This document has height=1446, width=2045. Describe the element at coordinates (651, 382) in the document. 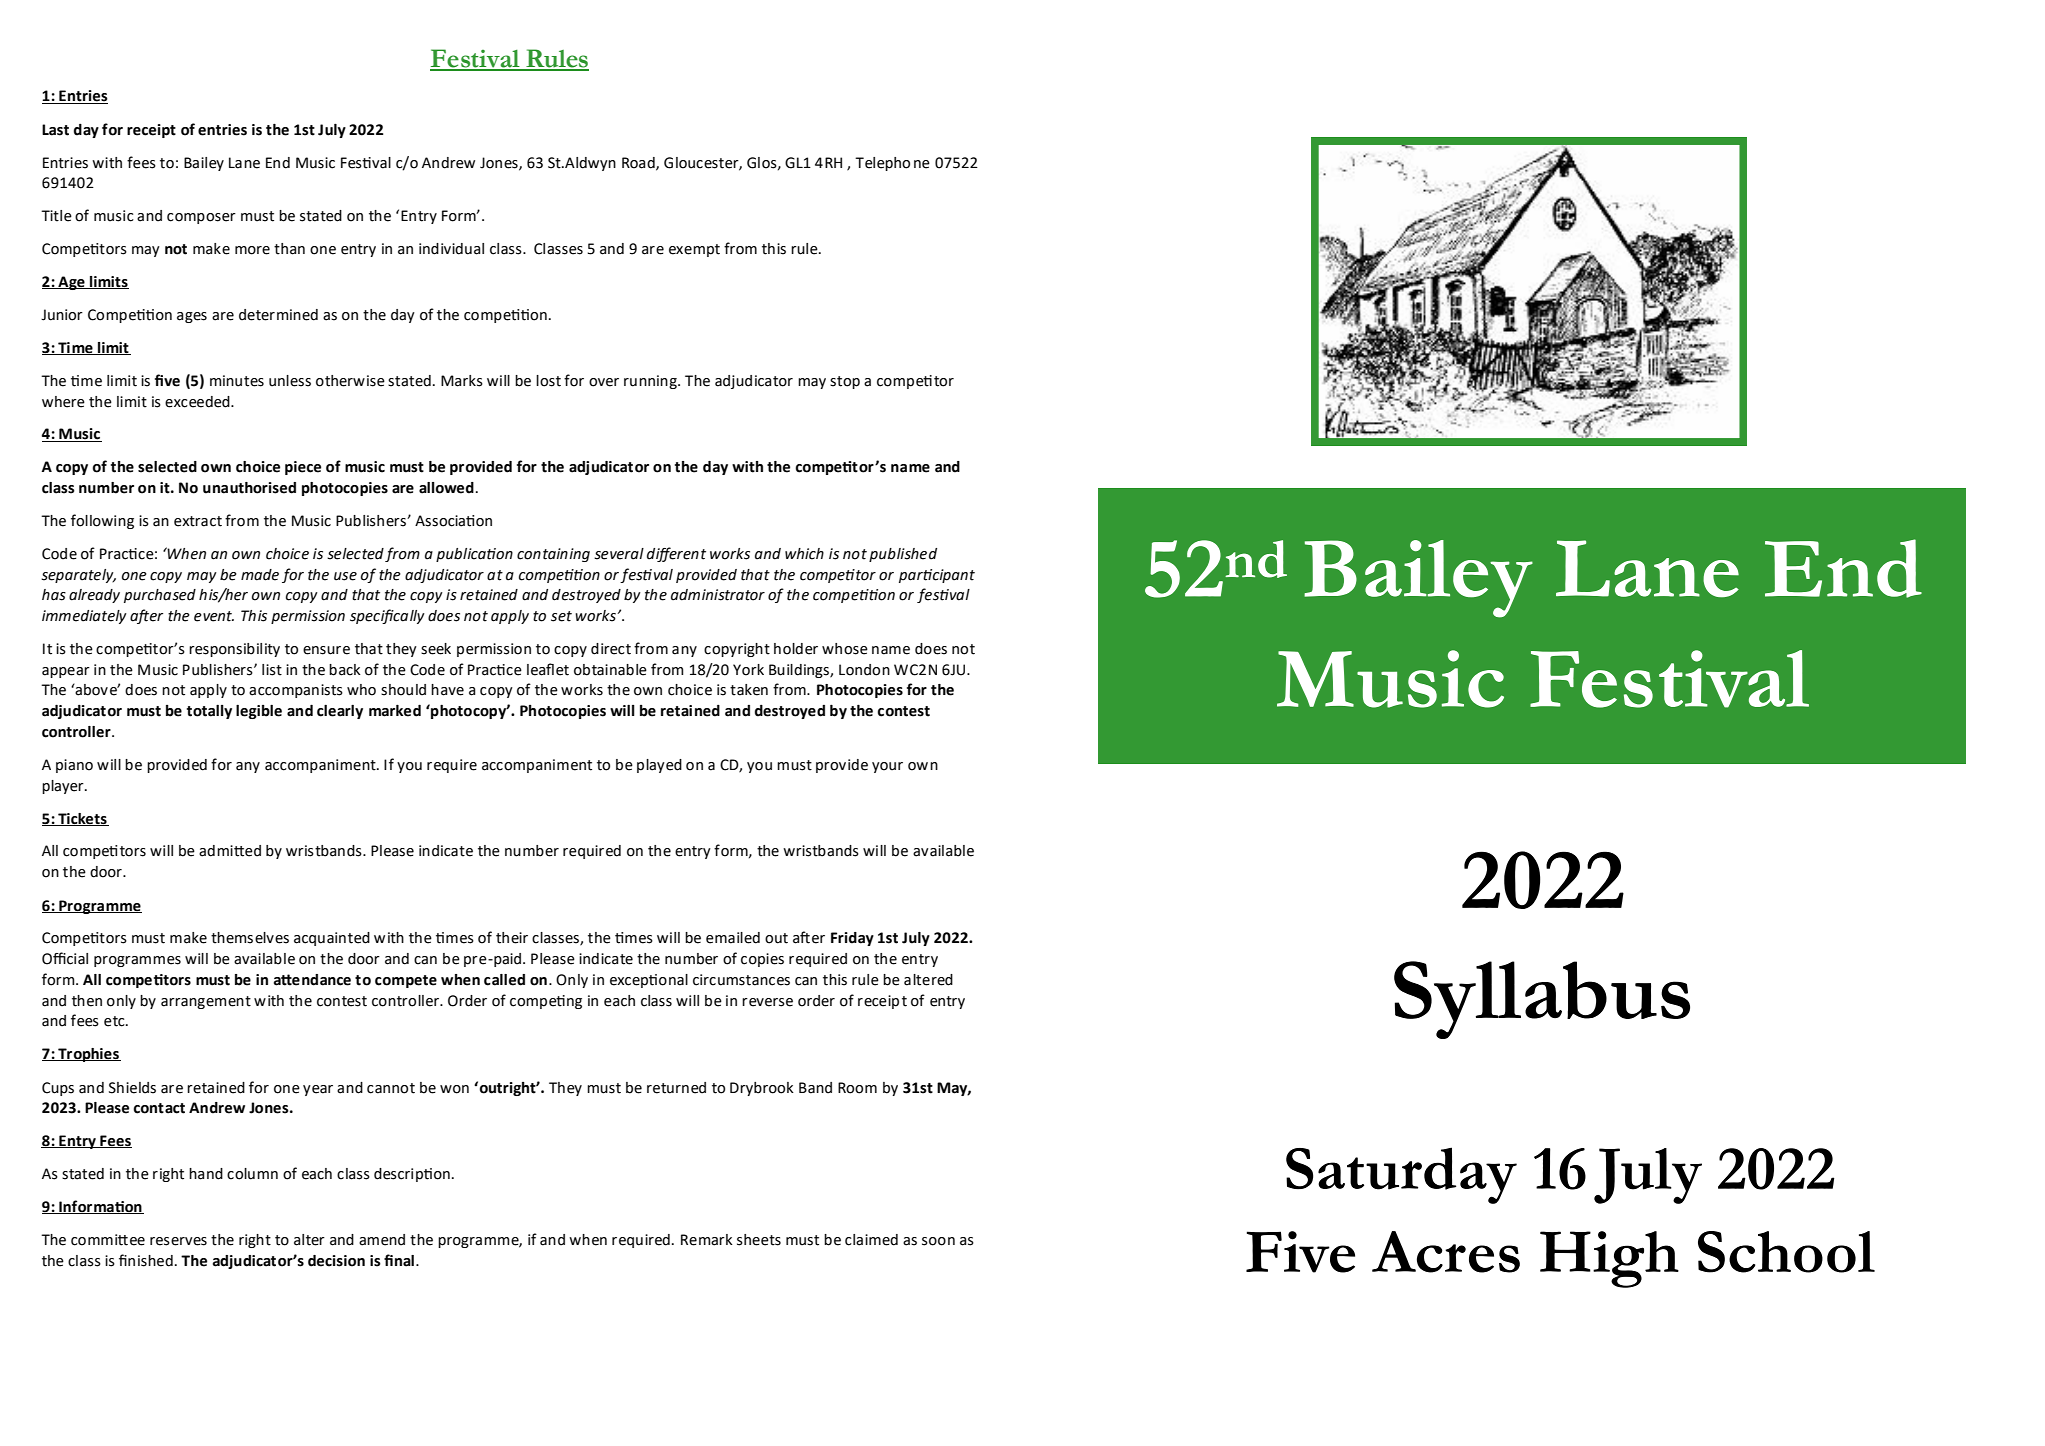

I see `running` at that location.
